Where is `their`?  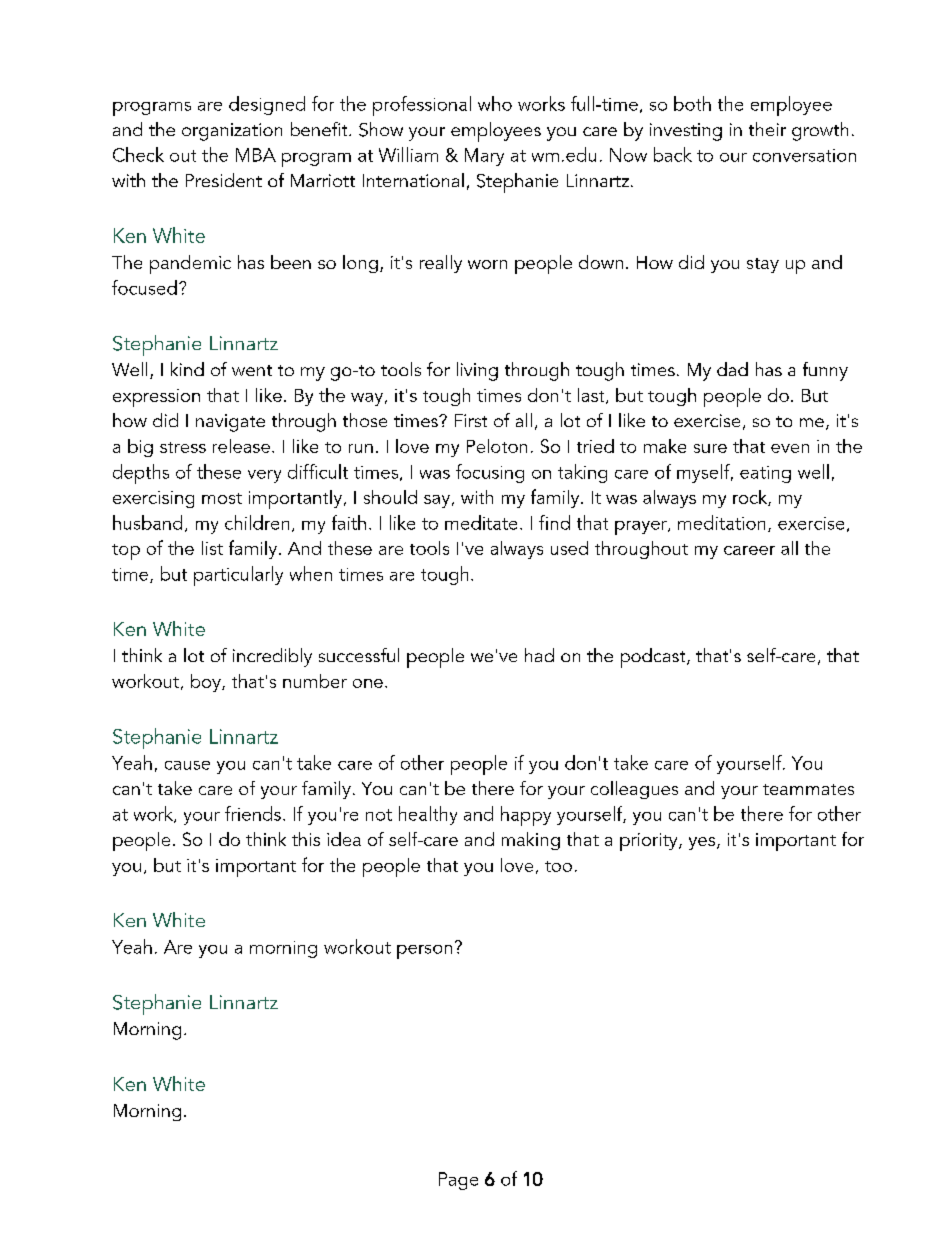 their is located at coordinates (767, 129).
